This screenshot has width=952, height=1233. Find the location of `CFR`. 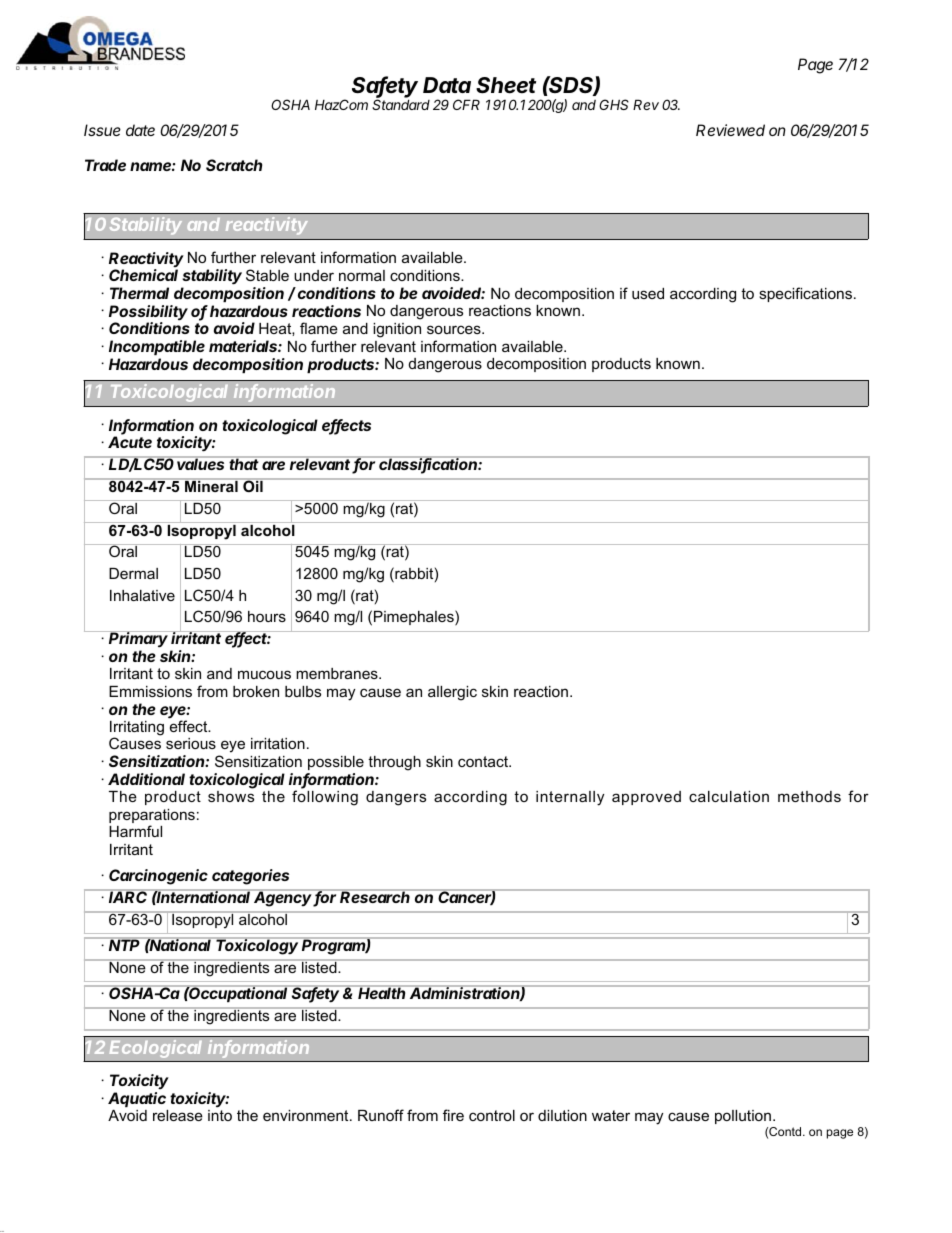

CFR is located at coordinates (466, 104).
